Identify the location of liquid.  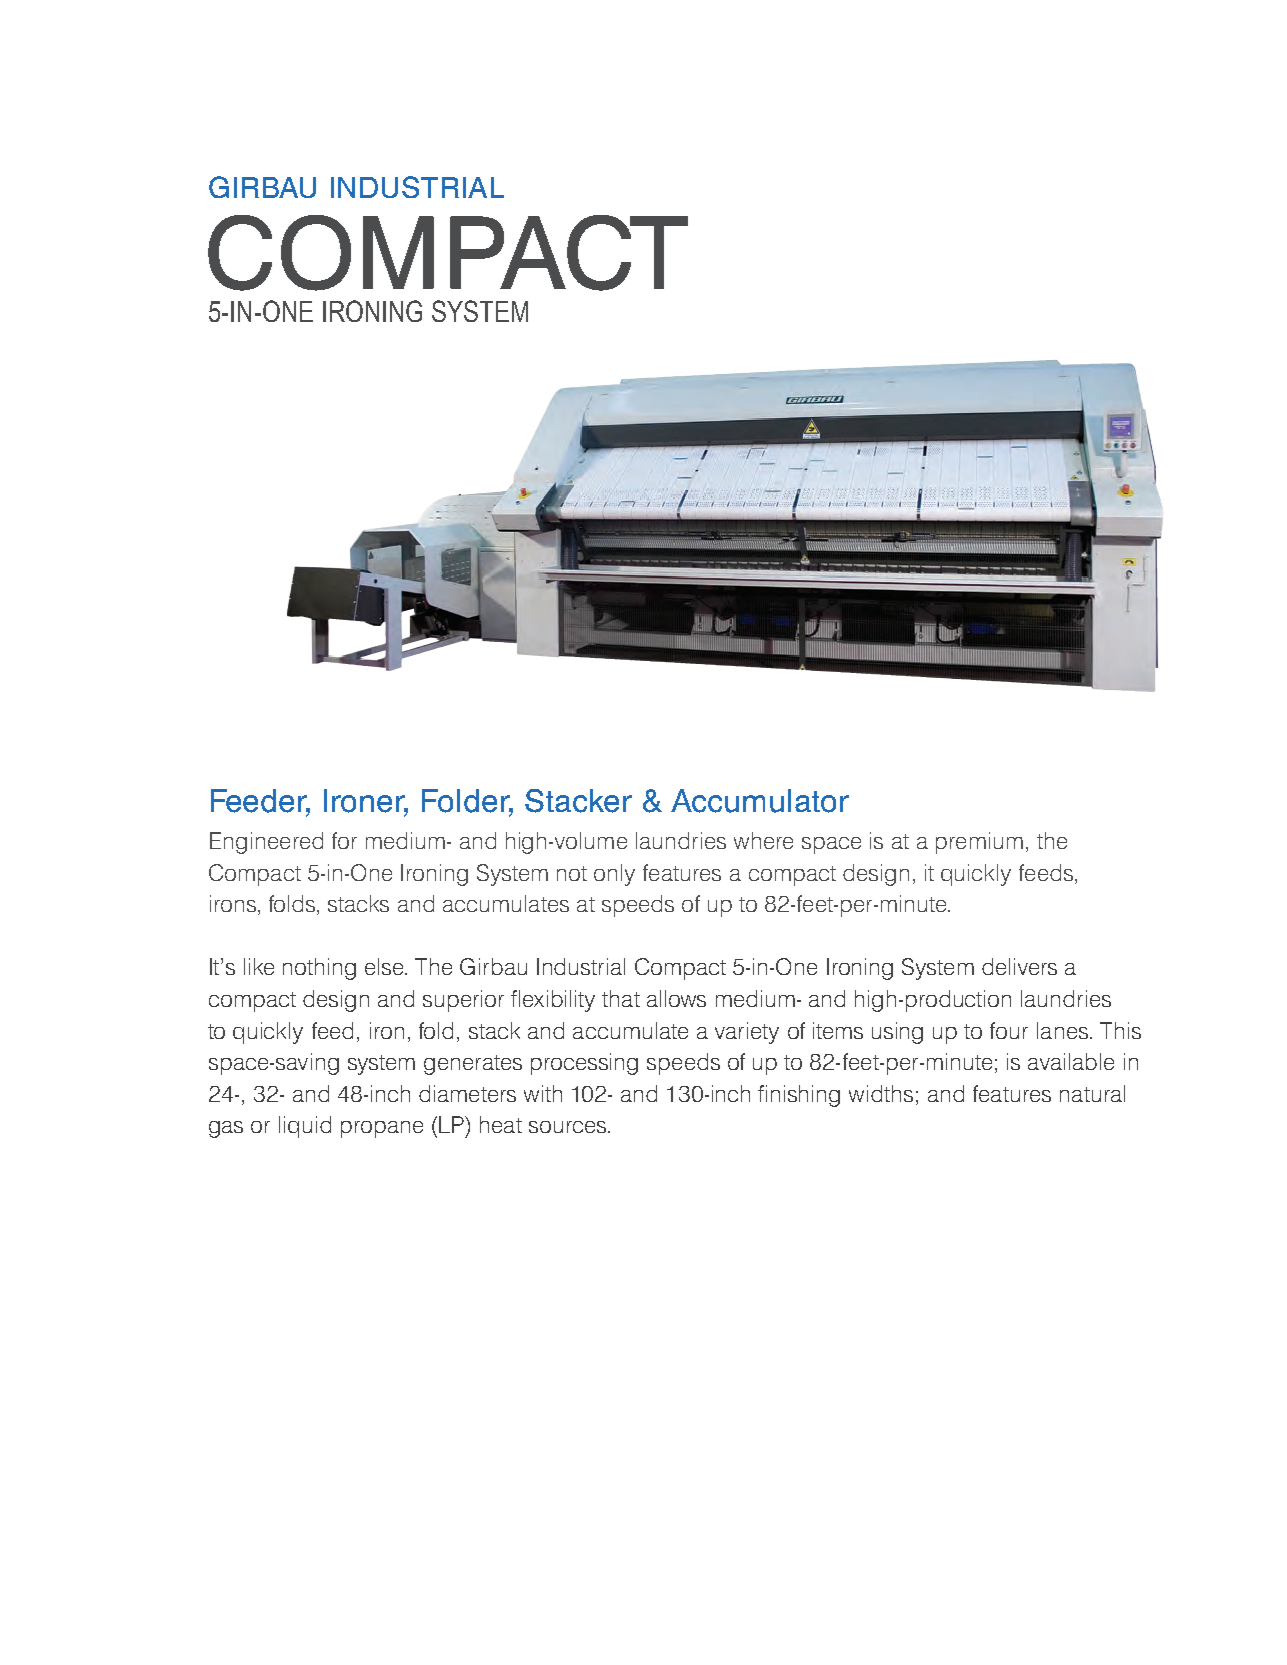
(305, 1127).
